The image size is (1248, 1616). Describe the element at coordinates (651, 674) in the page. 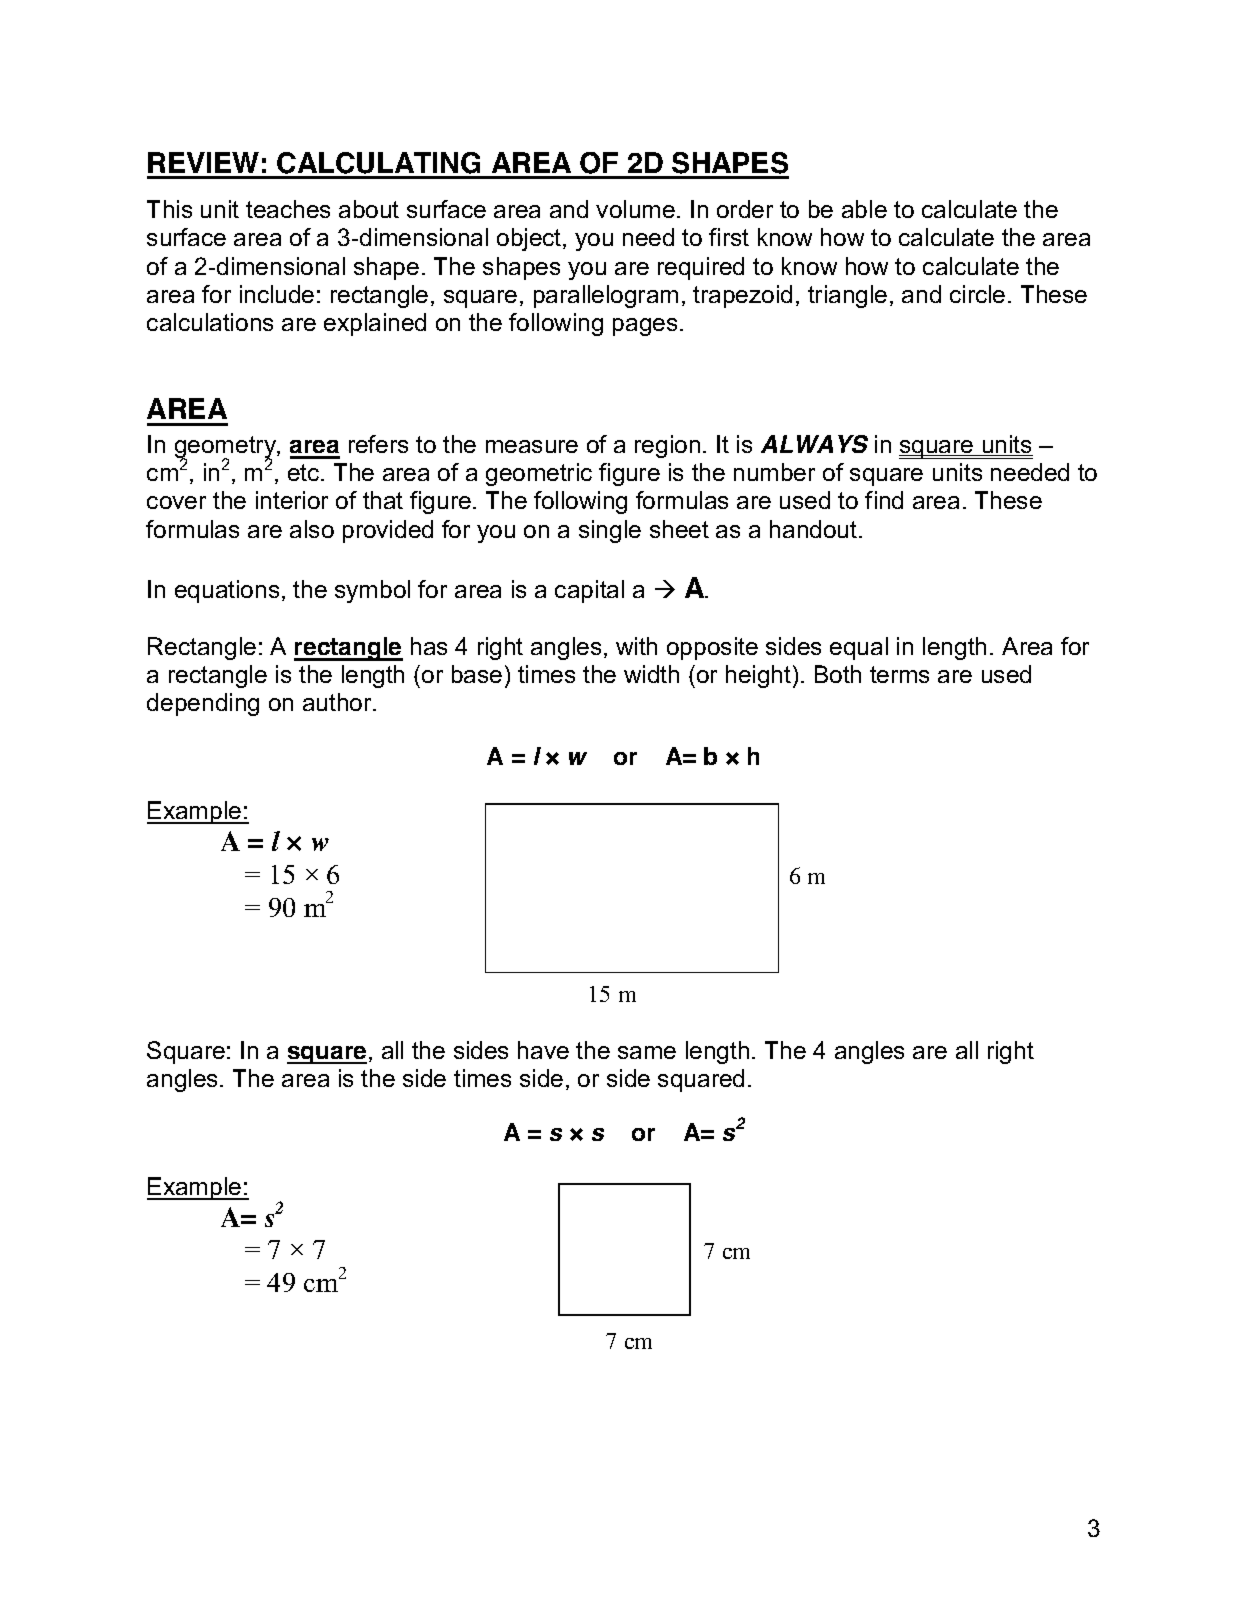

I see `width` at that location.
